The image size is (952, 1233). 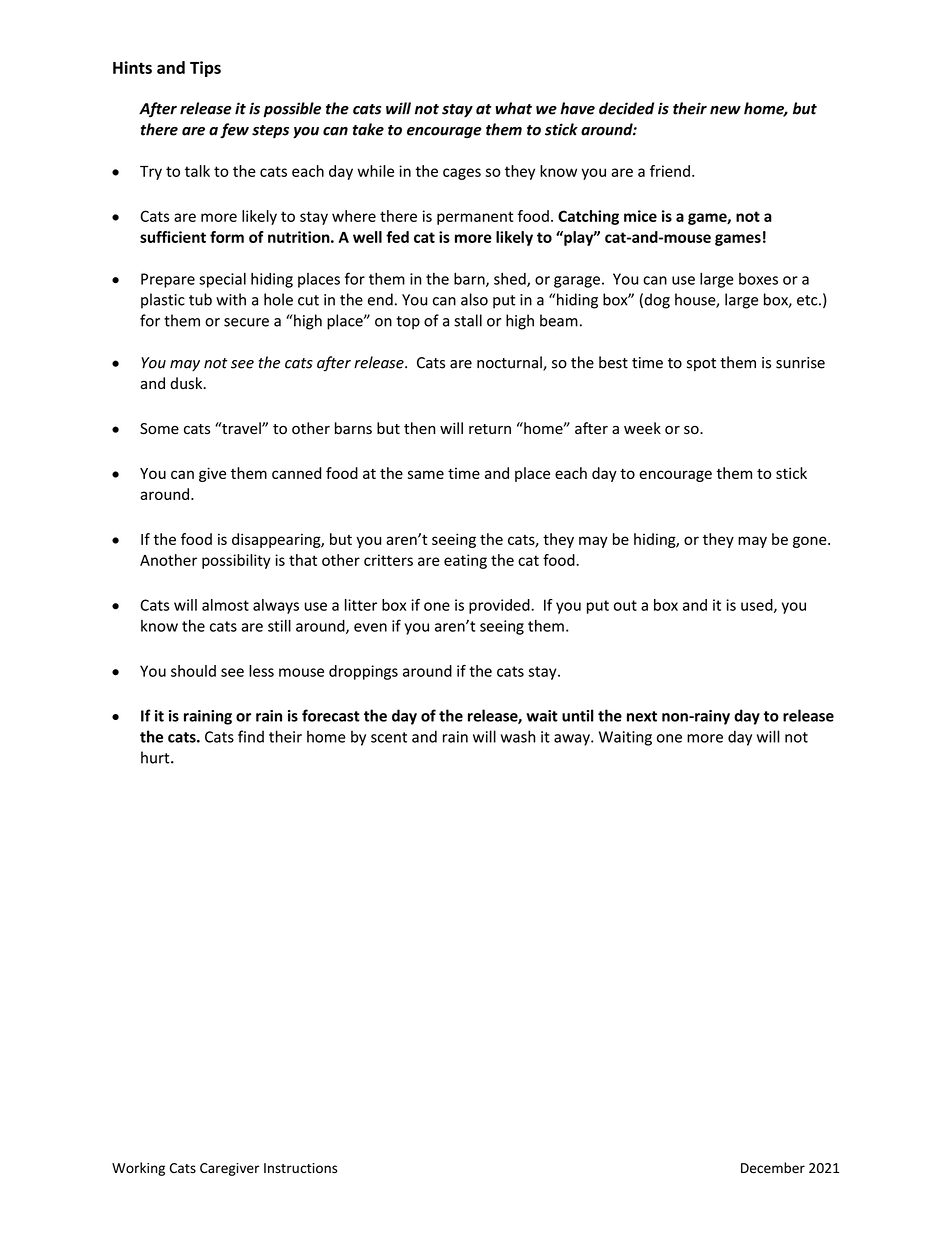 I want to click on tub, so click(x=200, y=299).
